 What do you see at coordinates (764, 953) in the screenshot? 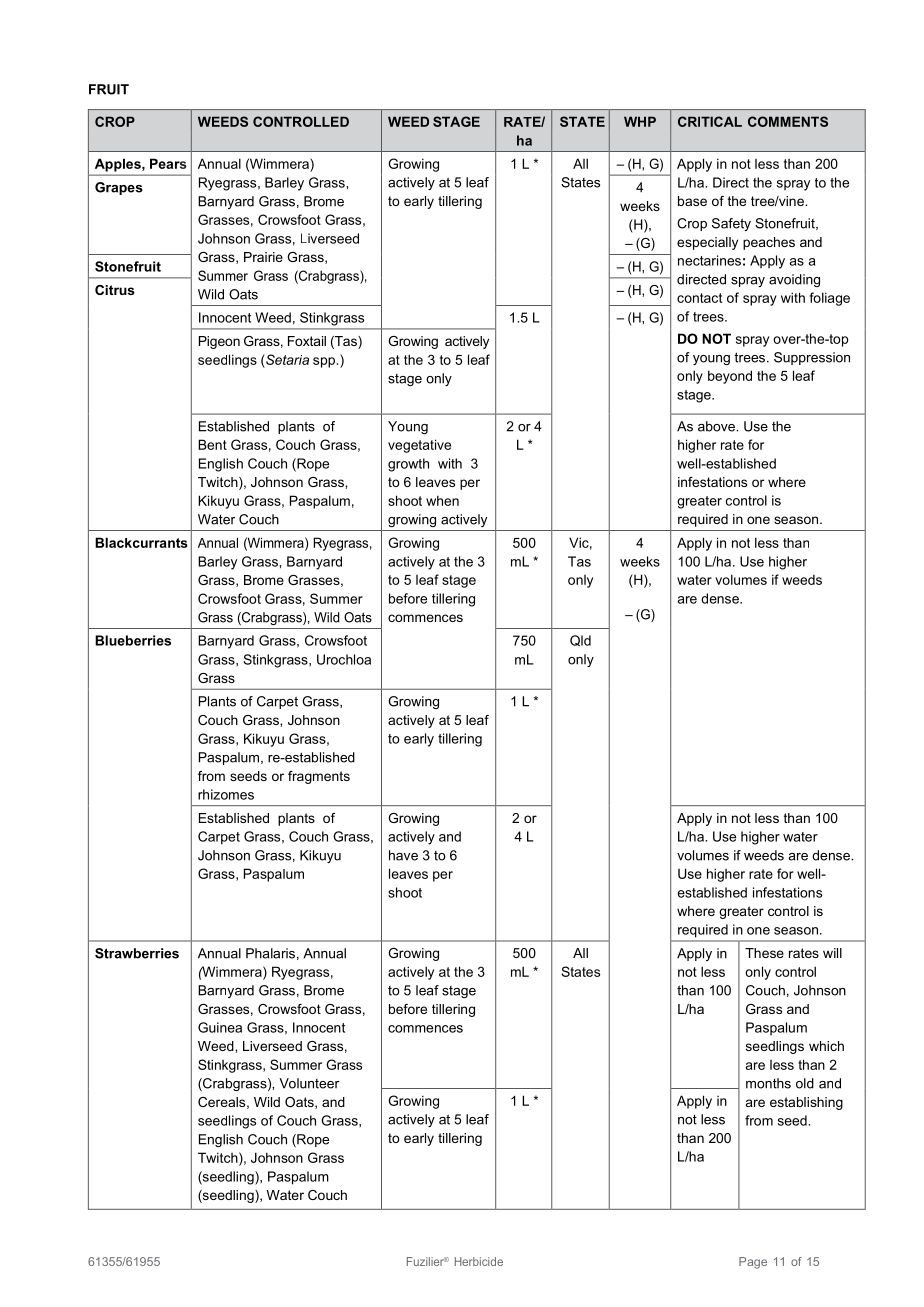
I see `These` at bounding box center [764, 953].
